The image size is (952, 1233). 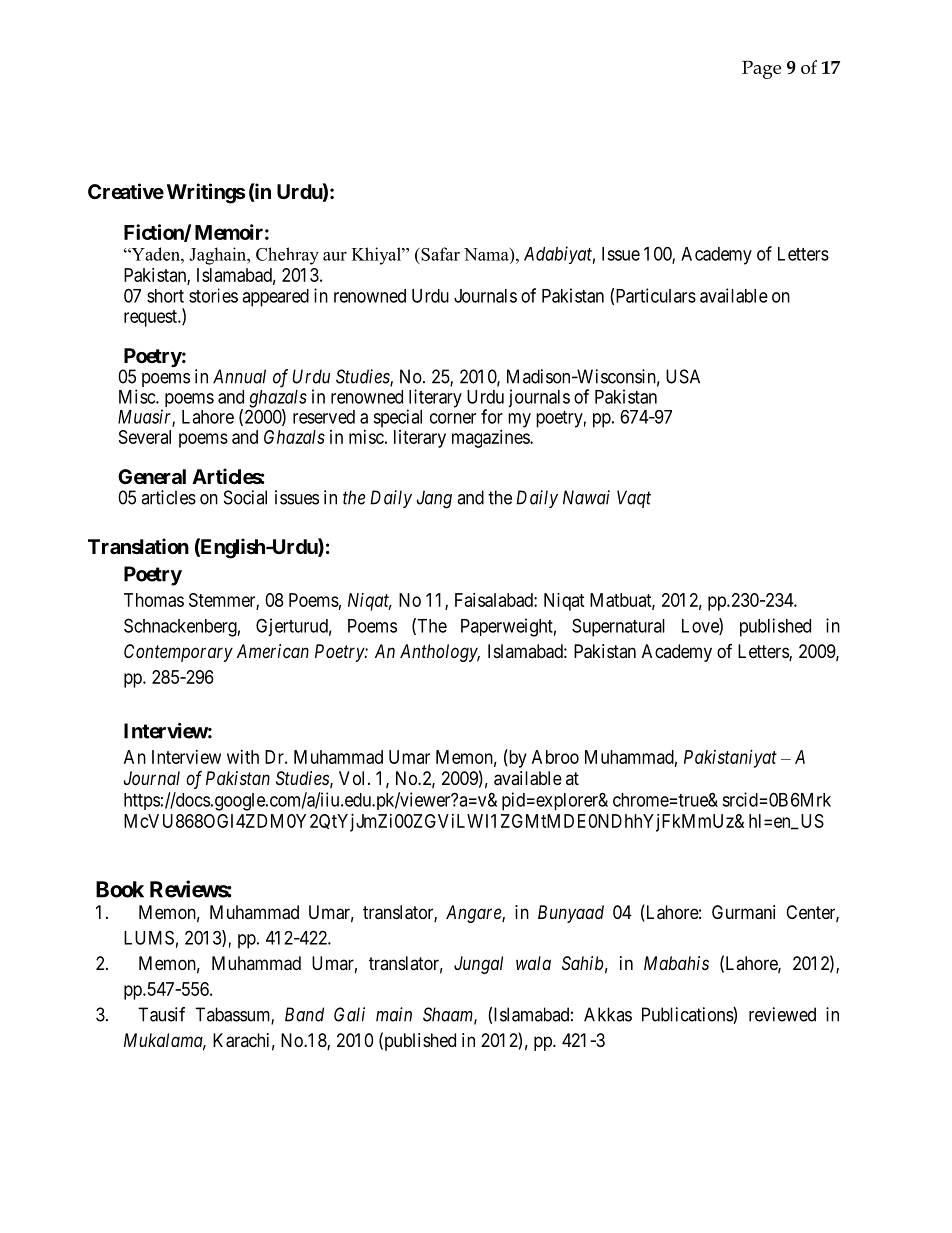 I want to click on Safar, so click(x=439, y=254).
